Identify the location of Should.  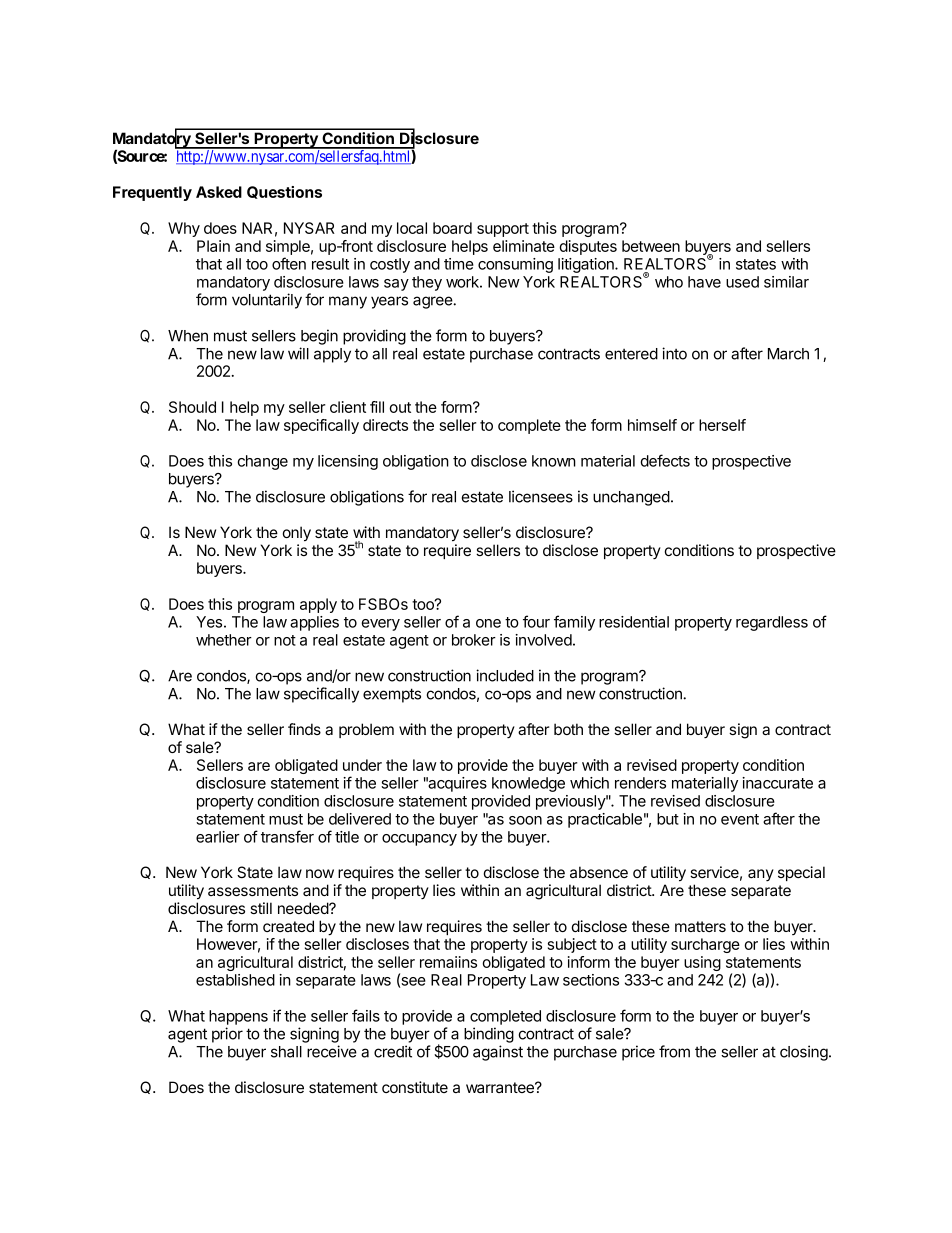
(192, 407).
